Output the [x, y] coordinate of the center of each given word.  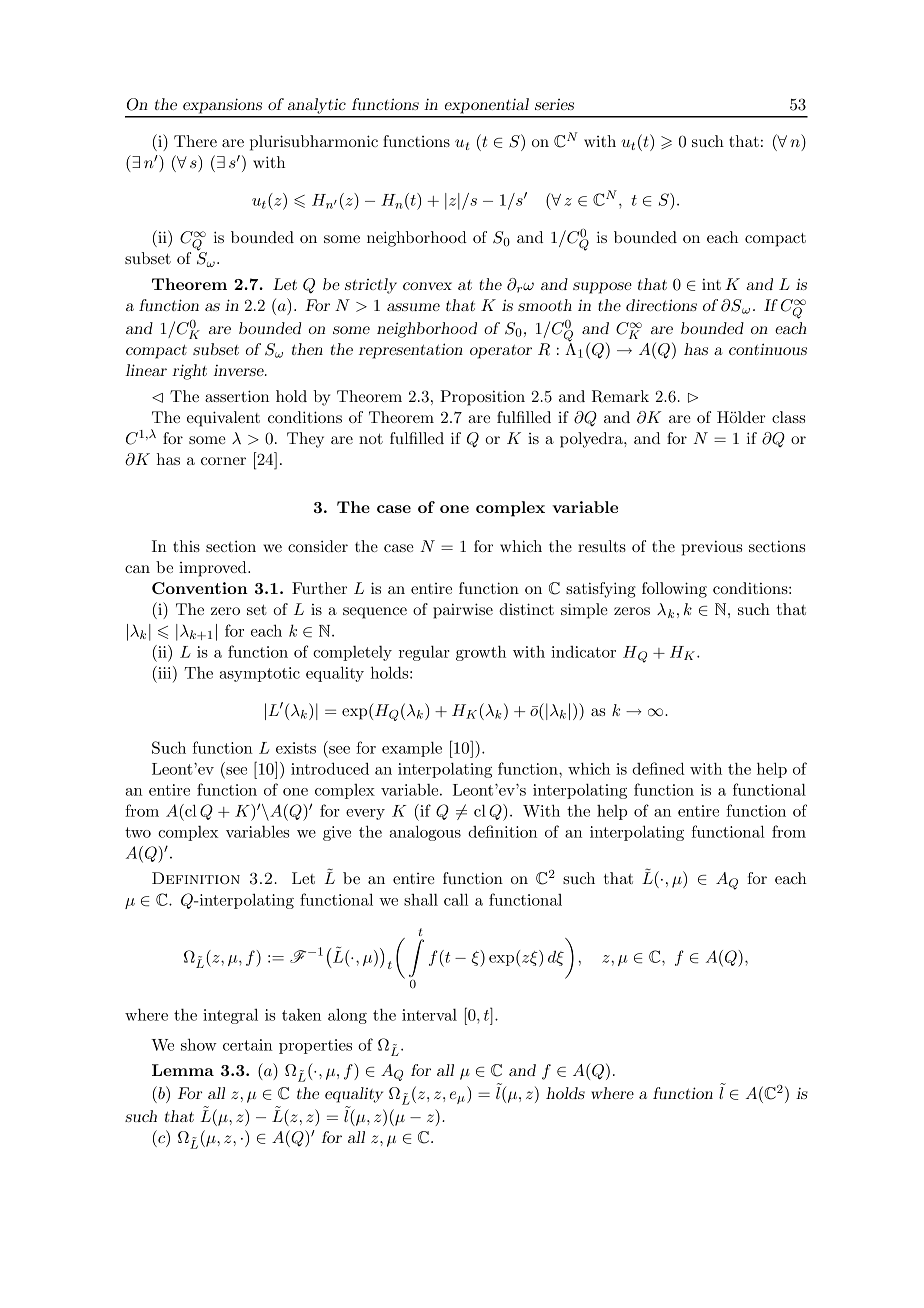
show [199, 1044]
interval [429, 1015]
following [674, 590]
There [195, 141]
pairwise [463, 611]
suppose [602, 288]
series [554, 104]
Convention [200, 588]
